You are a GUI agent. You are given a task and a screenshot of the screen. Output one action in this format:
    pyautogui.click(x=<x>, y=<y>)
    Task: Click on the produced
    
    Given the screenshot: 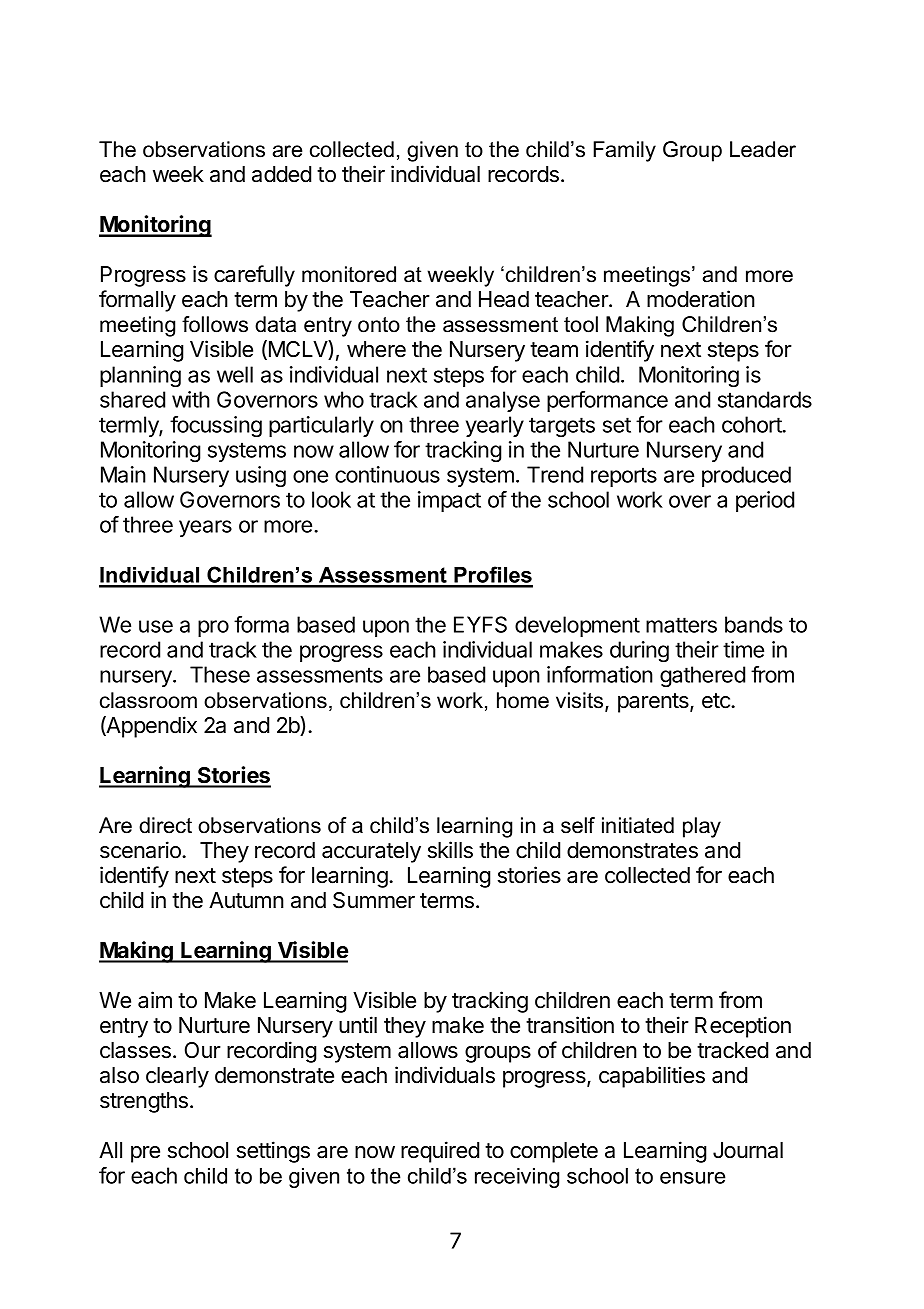 What is the action you would take?
    pyautogui.click(x=746, y=476)
